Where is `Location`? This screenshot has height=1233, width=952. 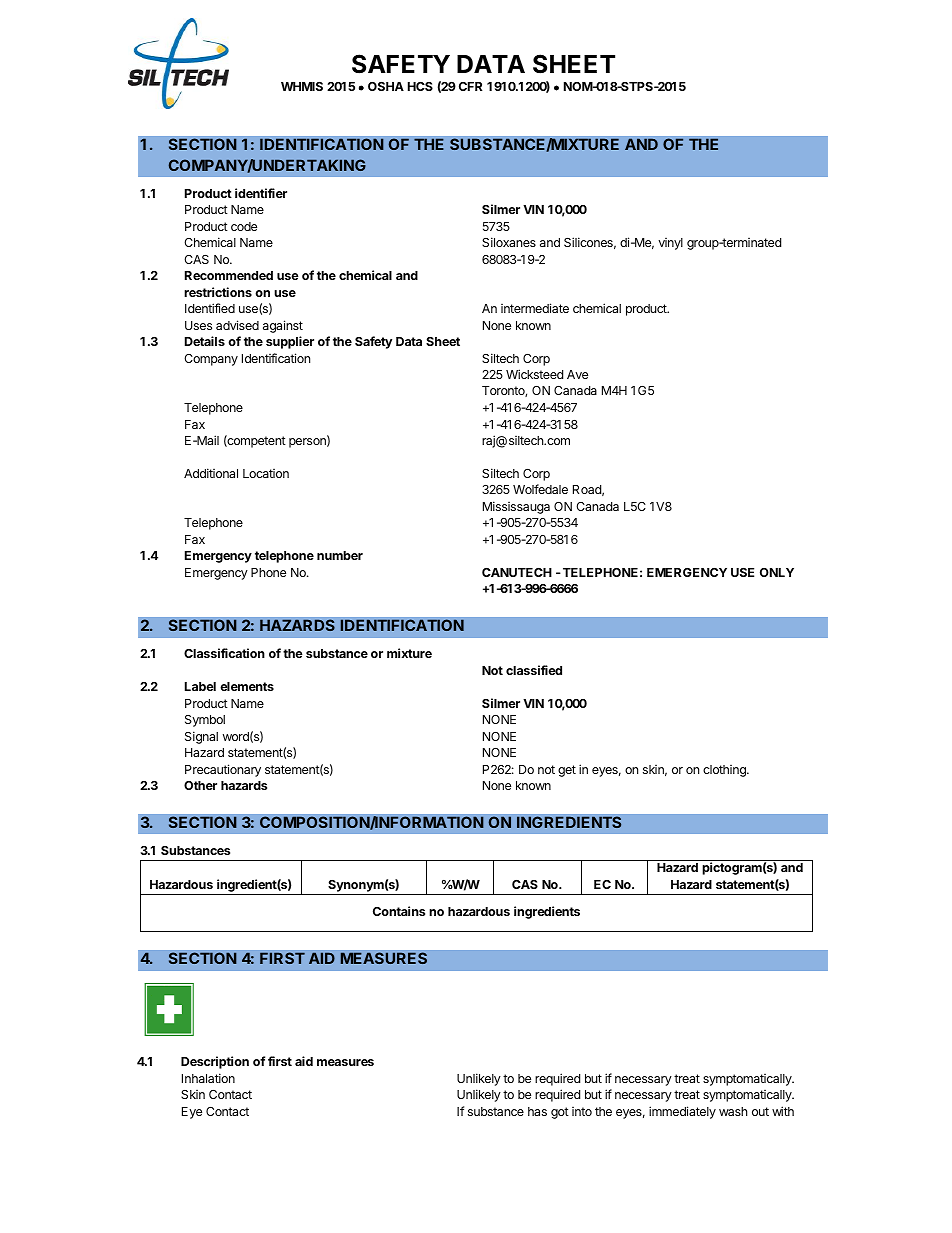
Location is located at coordinates (266, 473).
